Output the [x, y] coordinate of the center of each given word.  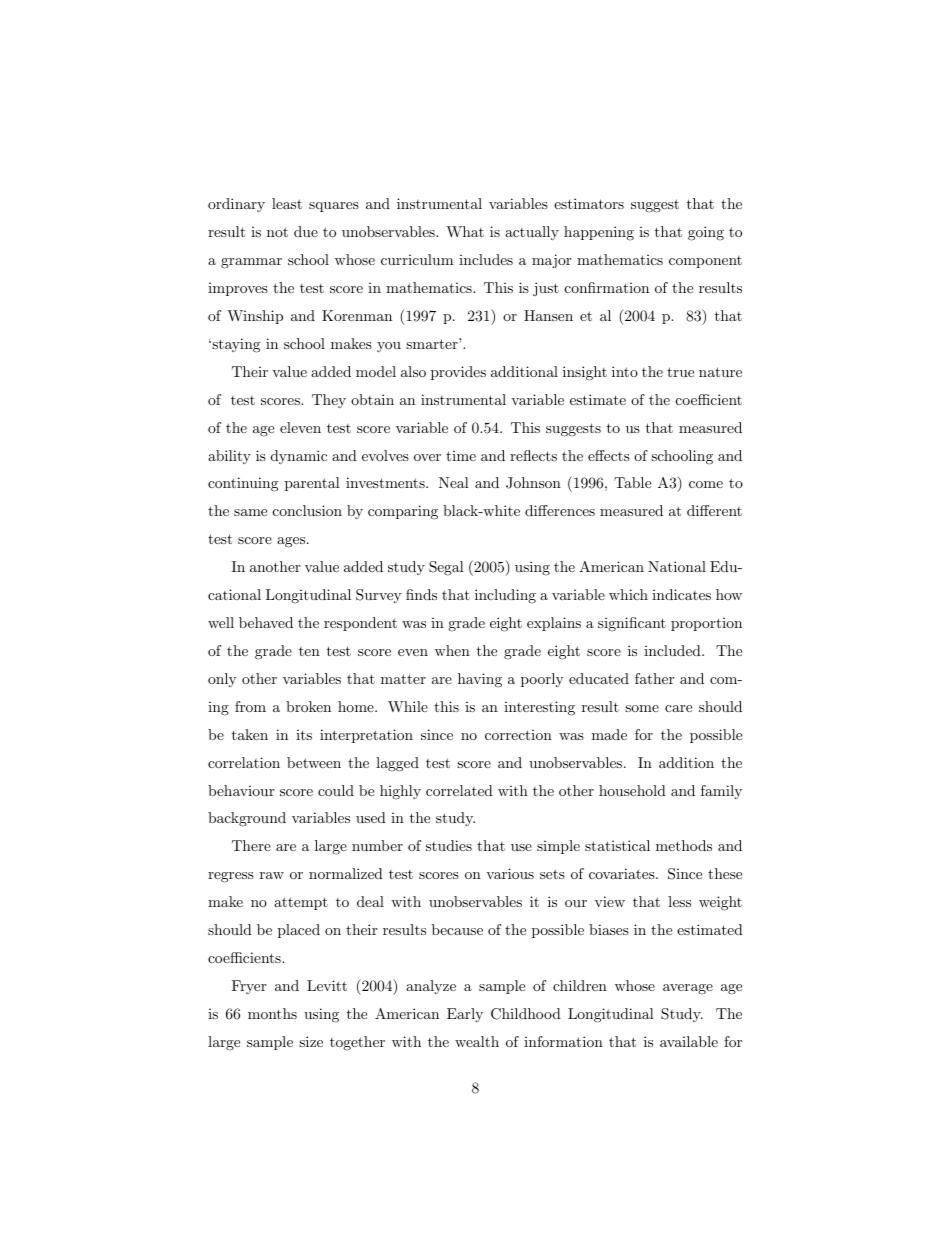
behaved [266, 622]
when [452, 650]
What [465, 231]
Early [465, 1015]
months [272, 1013]
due [306, 231]
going [706, 233]
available [689, 1041]
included [673, 650]
